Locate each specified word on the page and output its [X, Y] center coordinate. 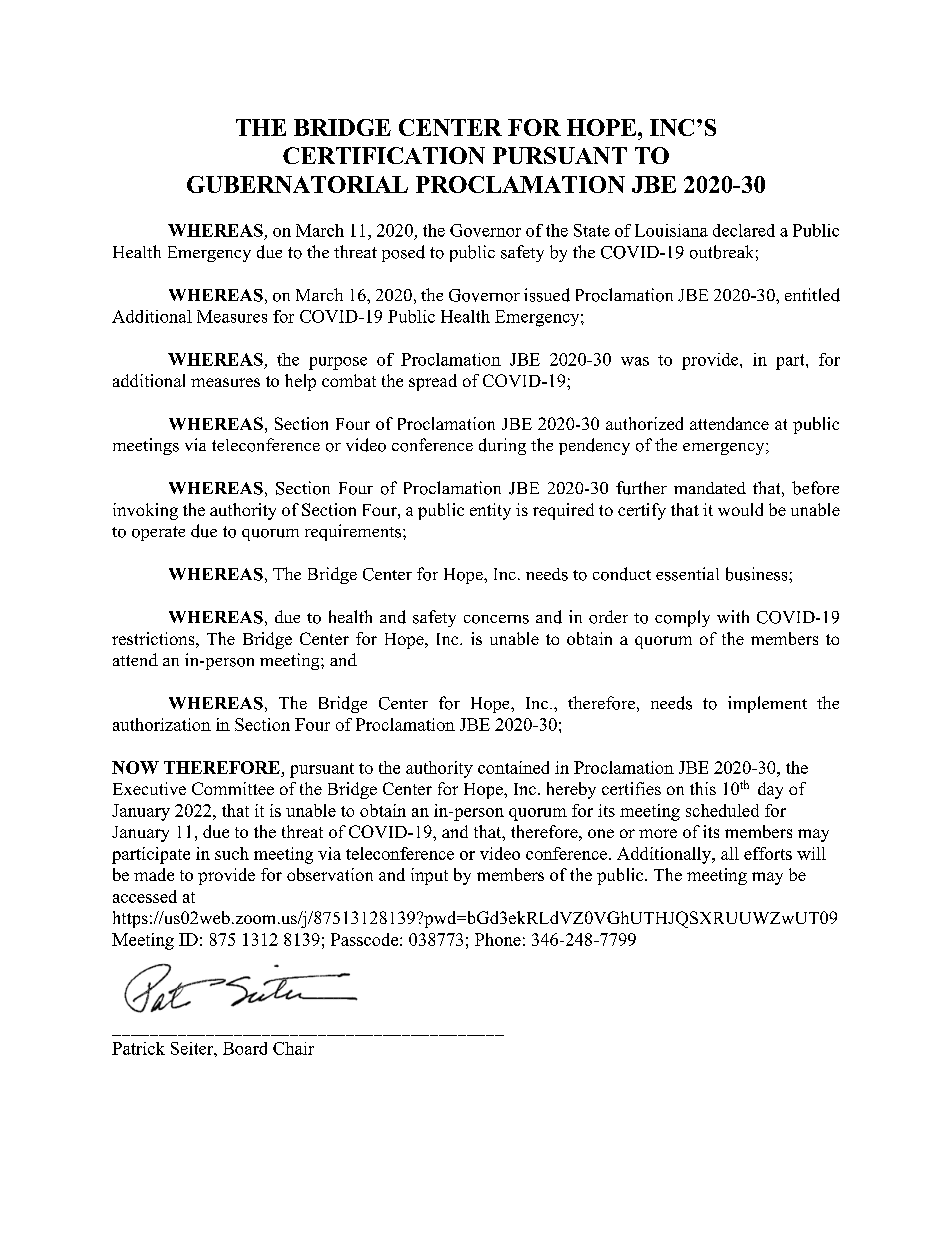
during [502, 446]
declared [744, 230]
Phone [498, 939]
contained [513, 767]
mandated [710, 488]
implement [767, 704]
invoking [145, 511]
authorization [162, 724]
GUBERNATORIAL [297, 184]
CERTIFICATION [384, 155]
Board [245, 1048]
